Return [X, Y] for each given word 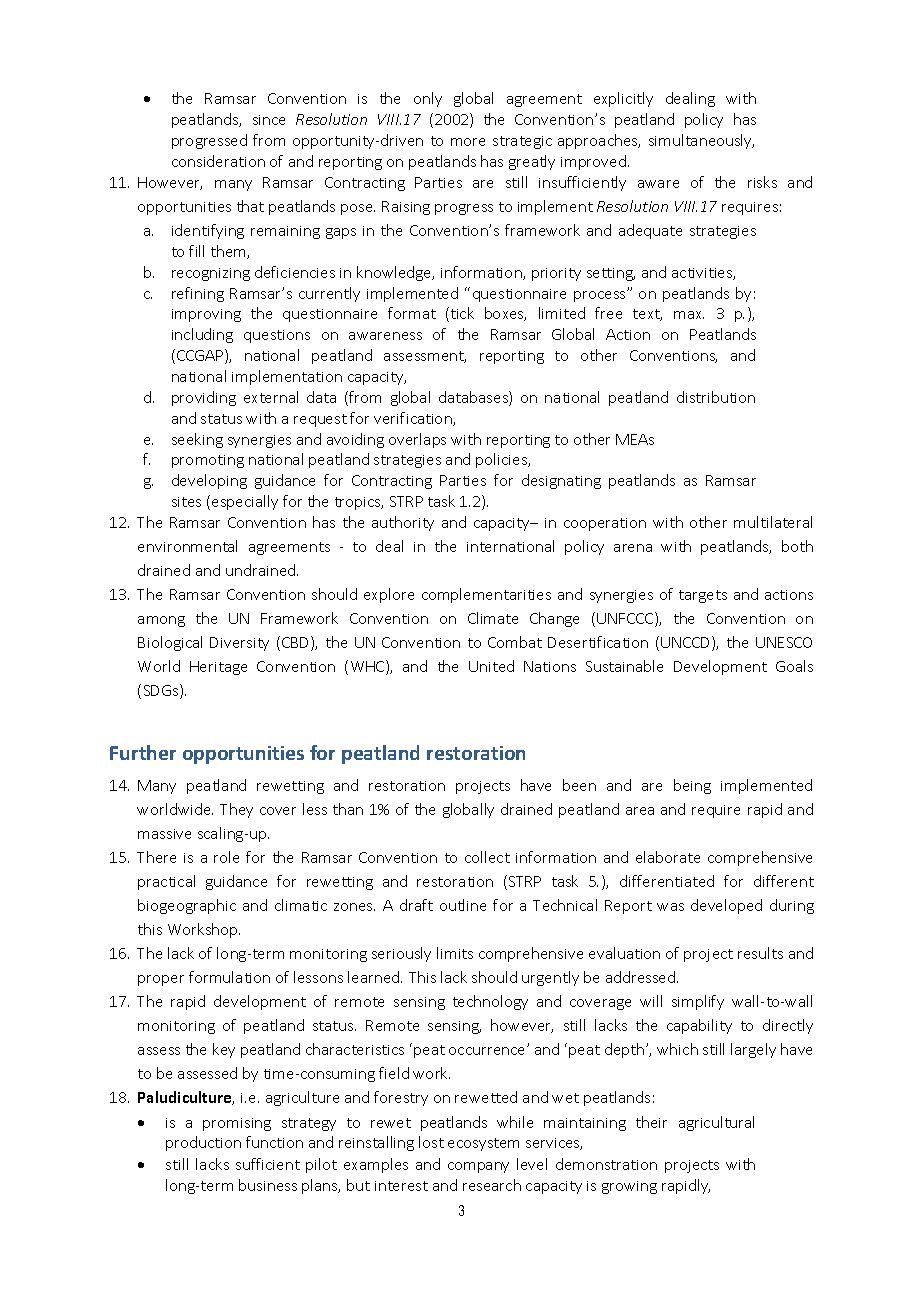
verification [414, 419]
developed [726, 906]
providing [204, 398]
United [491, 666]
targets [703, 596]
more [468, 142]
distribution [716, 397]
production [203, 1143]
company [478, 1167]
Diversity [239, 644]
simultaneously [701, 141]
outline [463, 905]
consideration [218, 161]
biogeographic [187, 906]
